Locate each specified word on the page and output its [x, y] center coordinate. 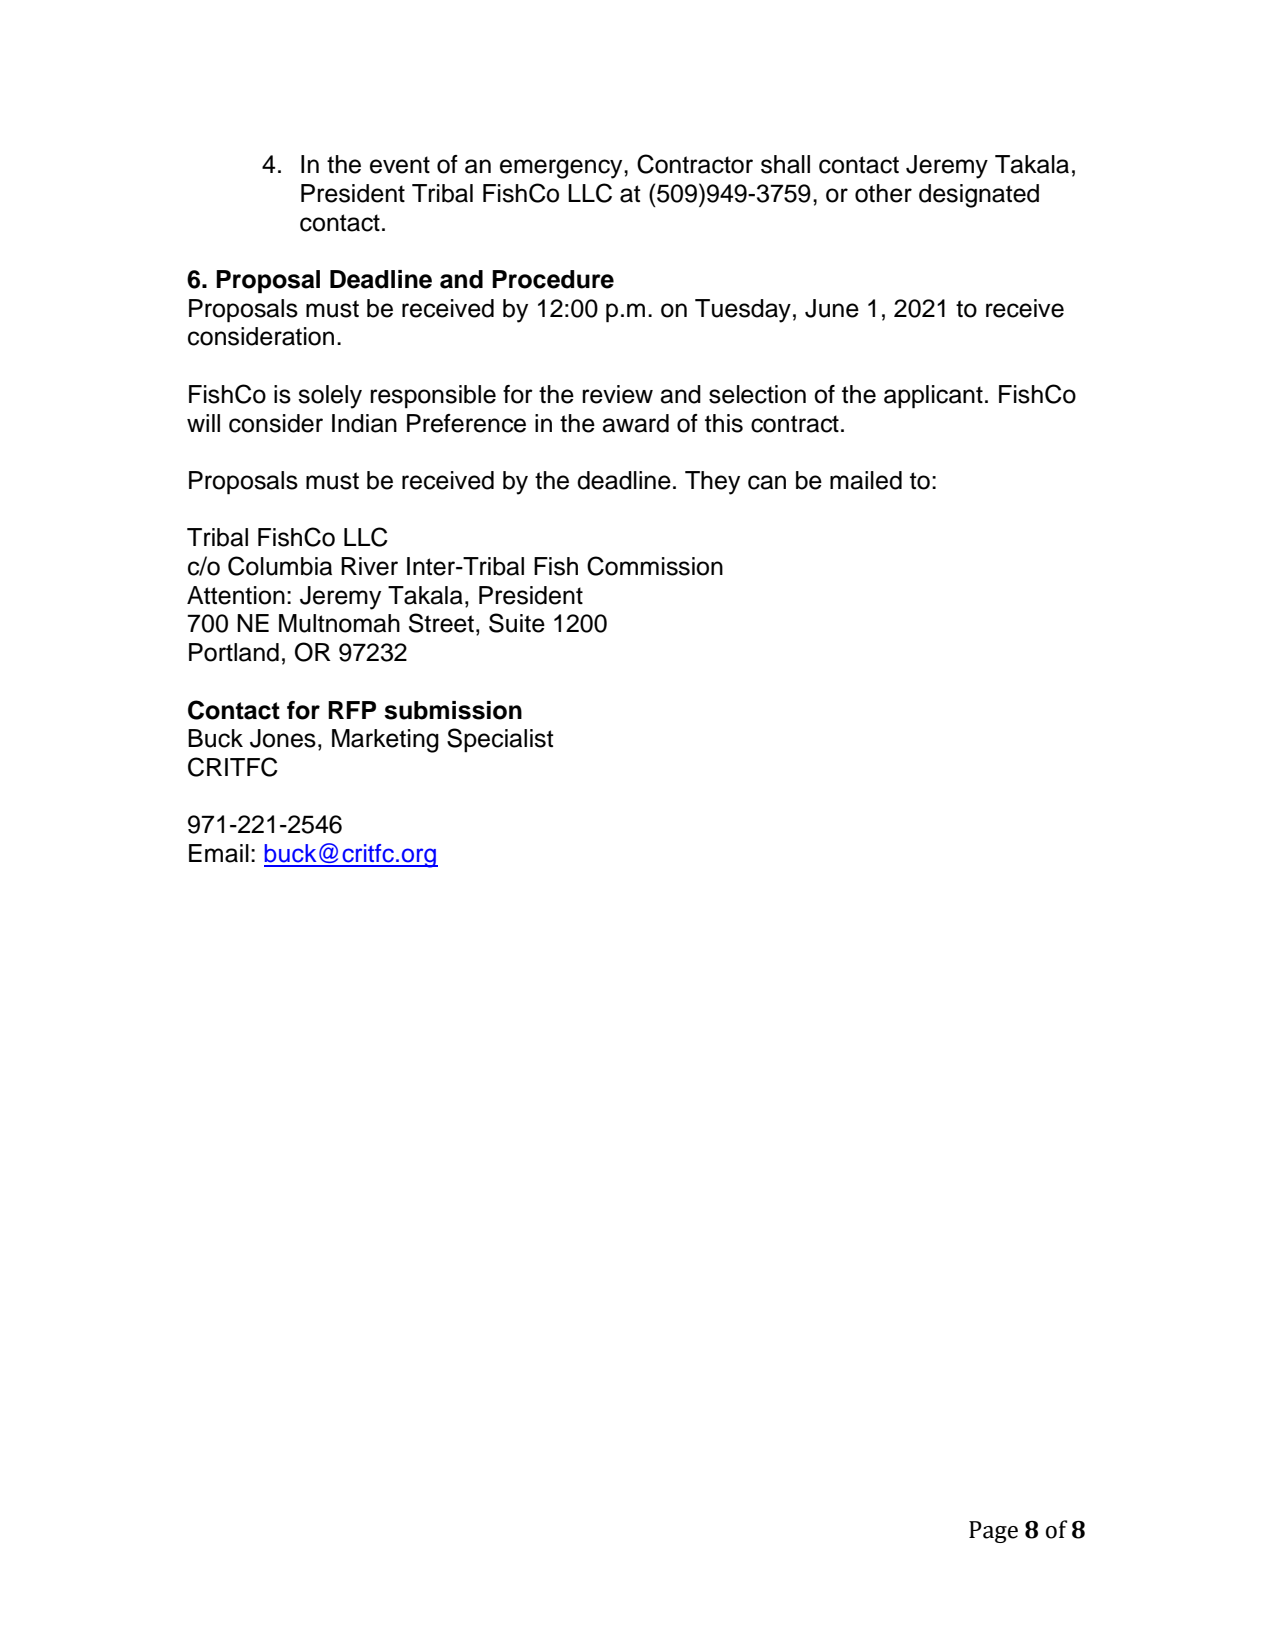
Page [993, 1532]
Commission [655, 566]
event [400, 165]
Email [219, 853]
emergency [562, 169]
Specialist [500, 740]
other [883, 193]
